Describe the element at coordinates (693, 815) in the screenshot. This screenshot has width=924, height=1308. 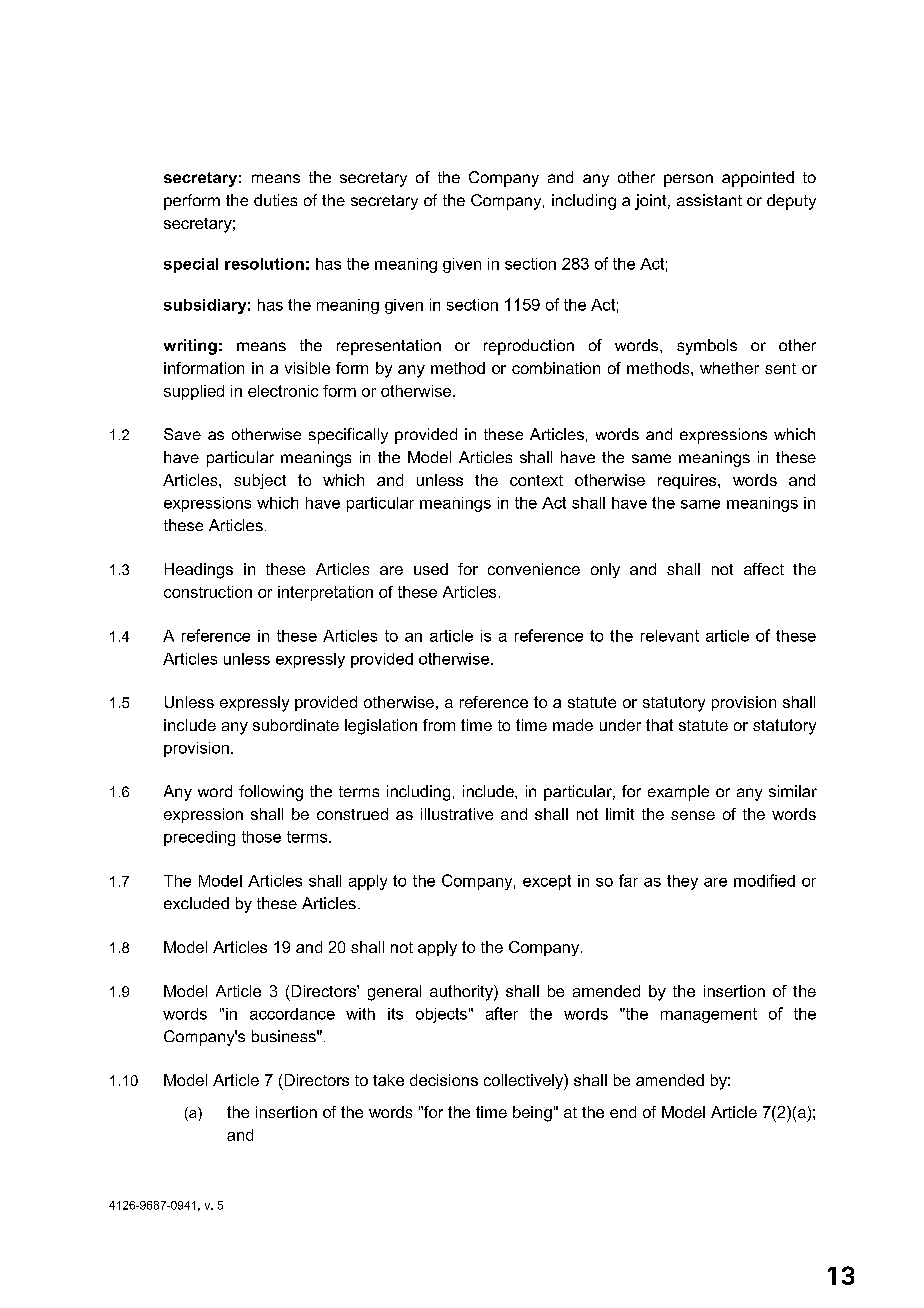
I see `sense` at that location.
